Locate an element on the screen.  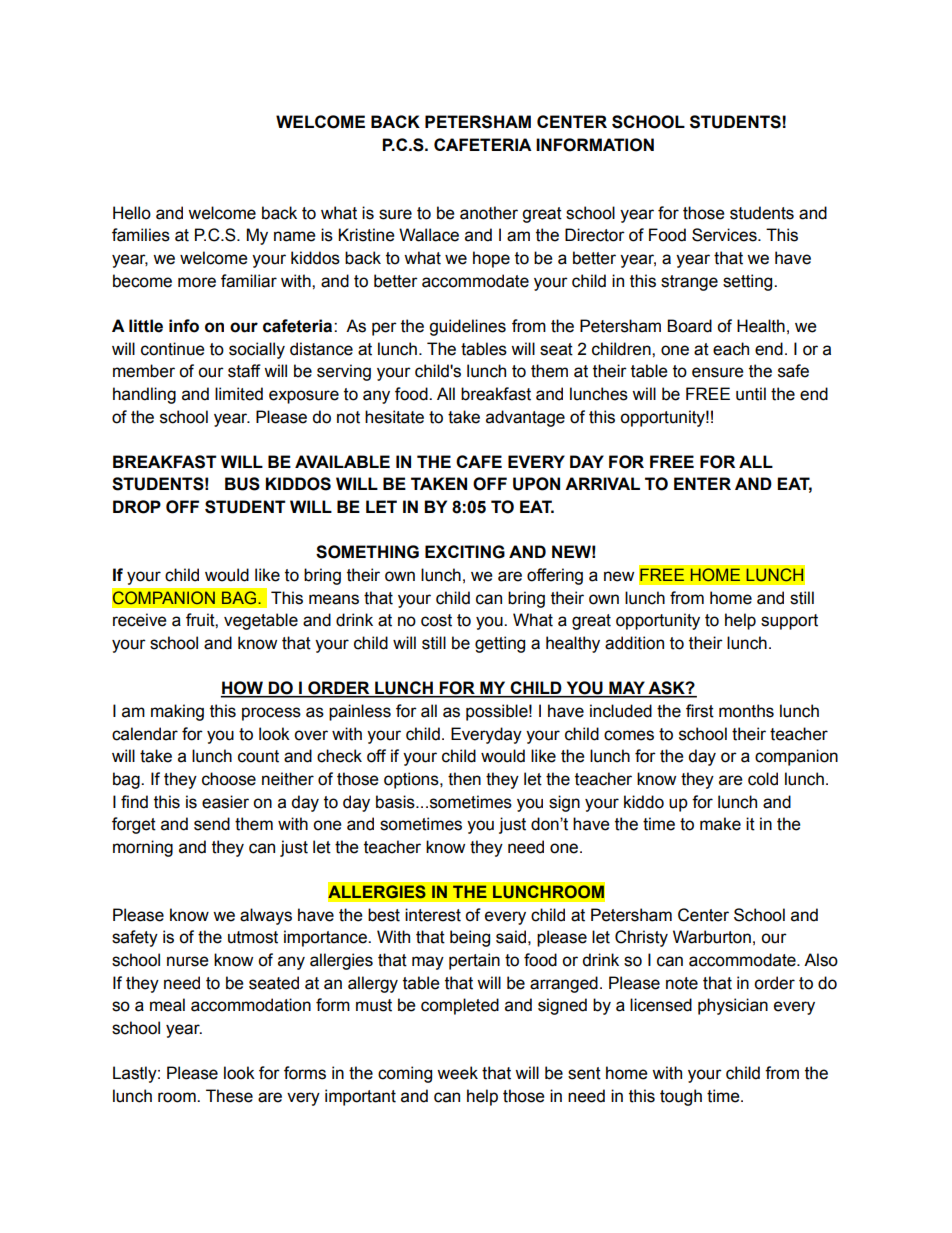
These is located at coordinates (229, 1096).
